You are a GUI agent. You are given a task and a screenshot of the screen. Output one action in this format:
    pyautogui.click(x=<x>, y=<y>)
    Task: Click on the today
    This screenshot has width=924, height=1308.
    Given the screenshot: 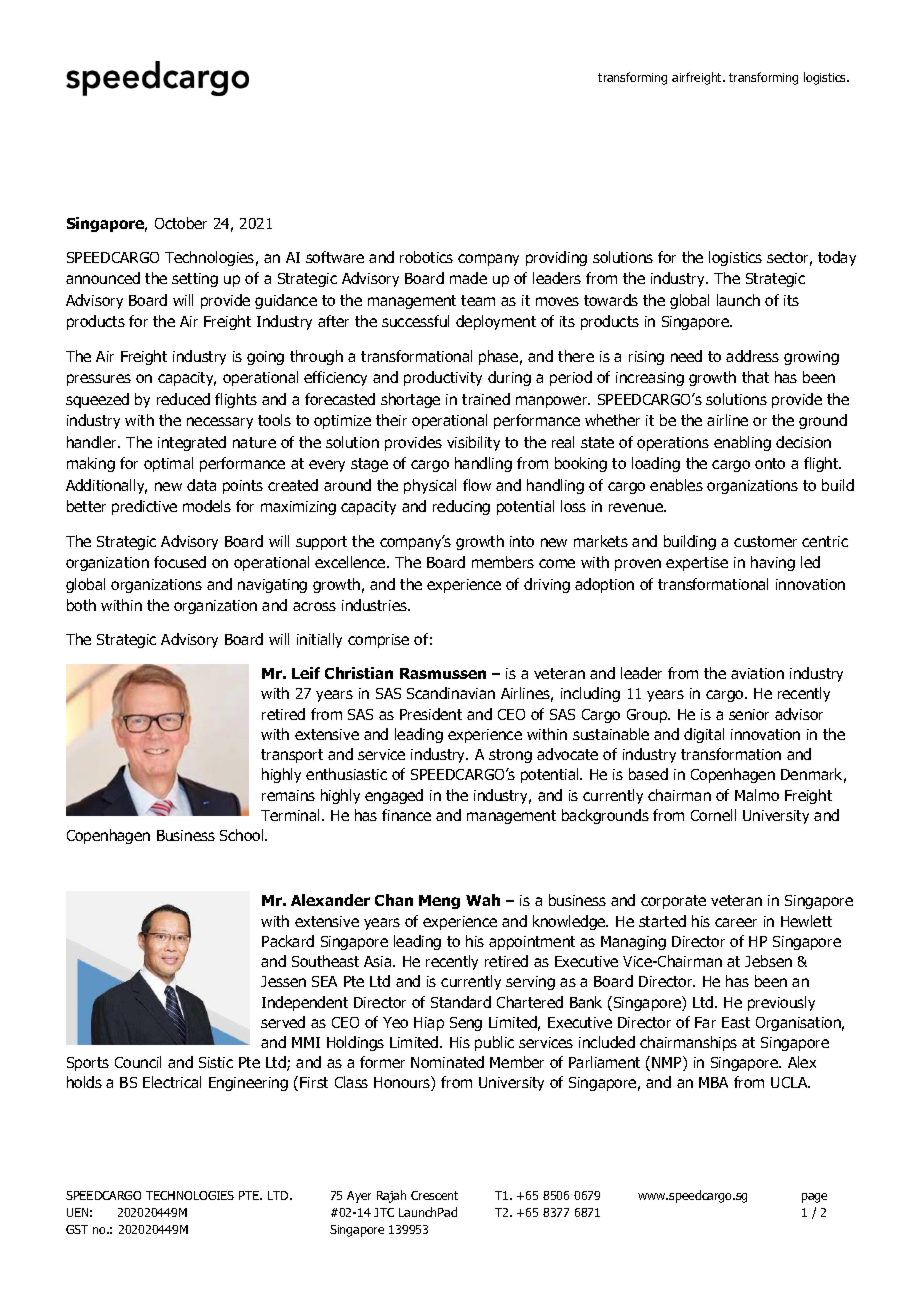 What is the action you would take?
    pyautogui.click(x=837, y=258)
